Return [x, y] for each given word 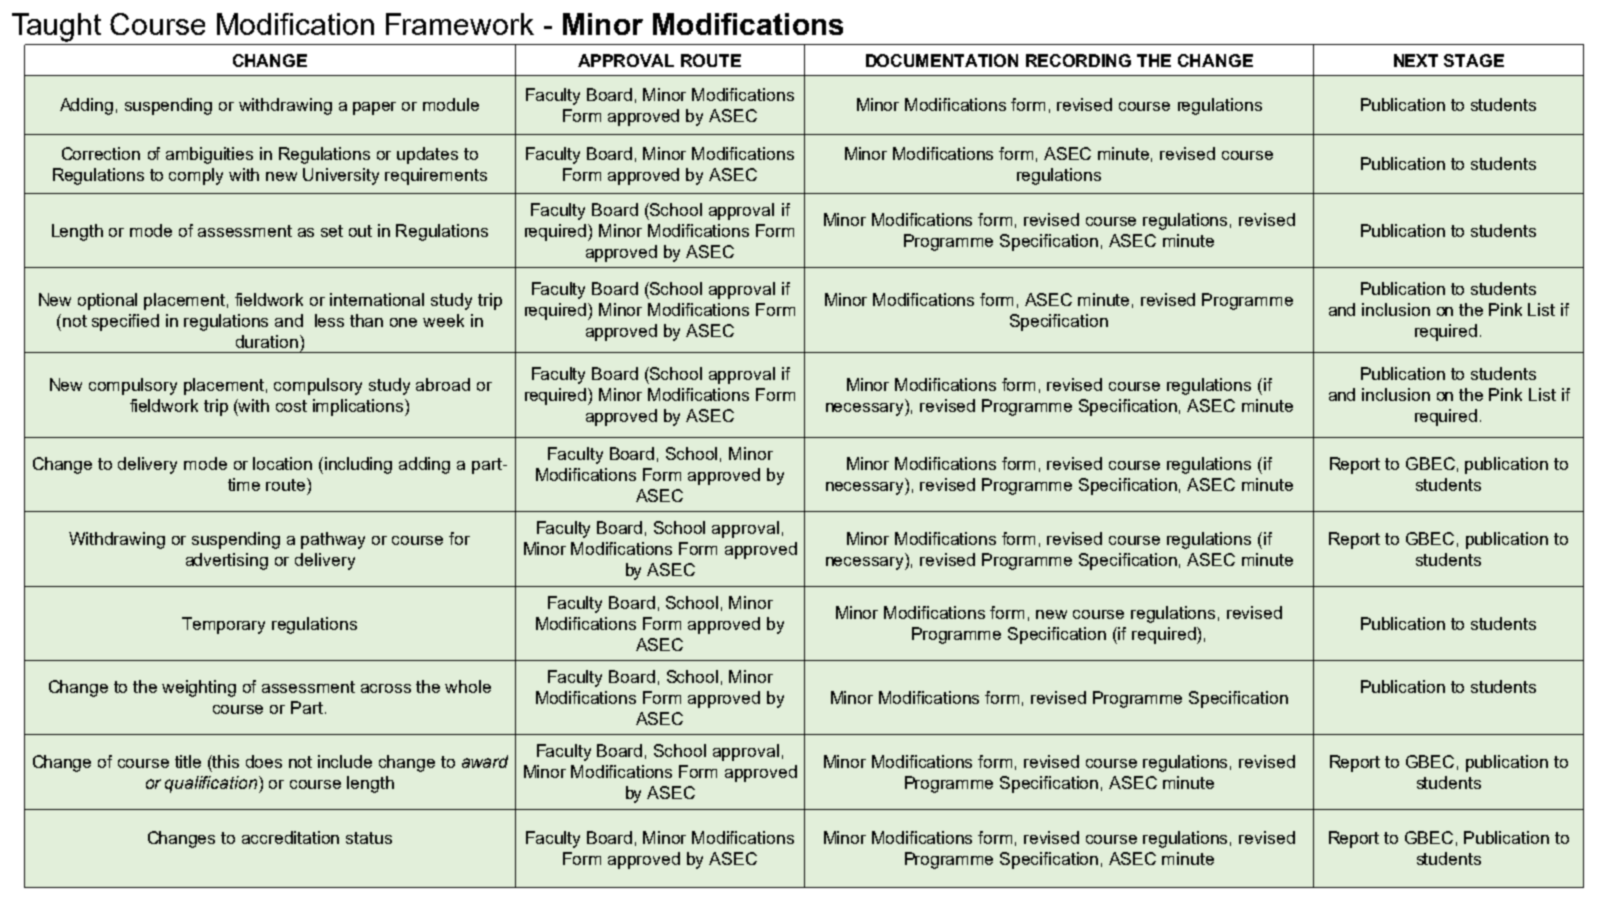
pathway [333, 540]
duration [267, 341]
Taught [56, 27]
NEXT [1416, 60]
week [443, 320]
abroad [443, 384]
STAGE [1474, 60]
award [485, 761]
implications [359, 407]
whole [468, 686]
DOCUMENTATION [942, 60]
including [358, 465]
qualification [212, 784]
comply [196, 176]
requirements [436, 176]
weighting [199, 688]
